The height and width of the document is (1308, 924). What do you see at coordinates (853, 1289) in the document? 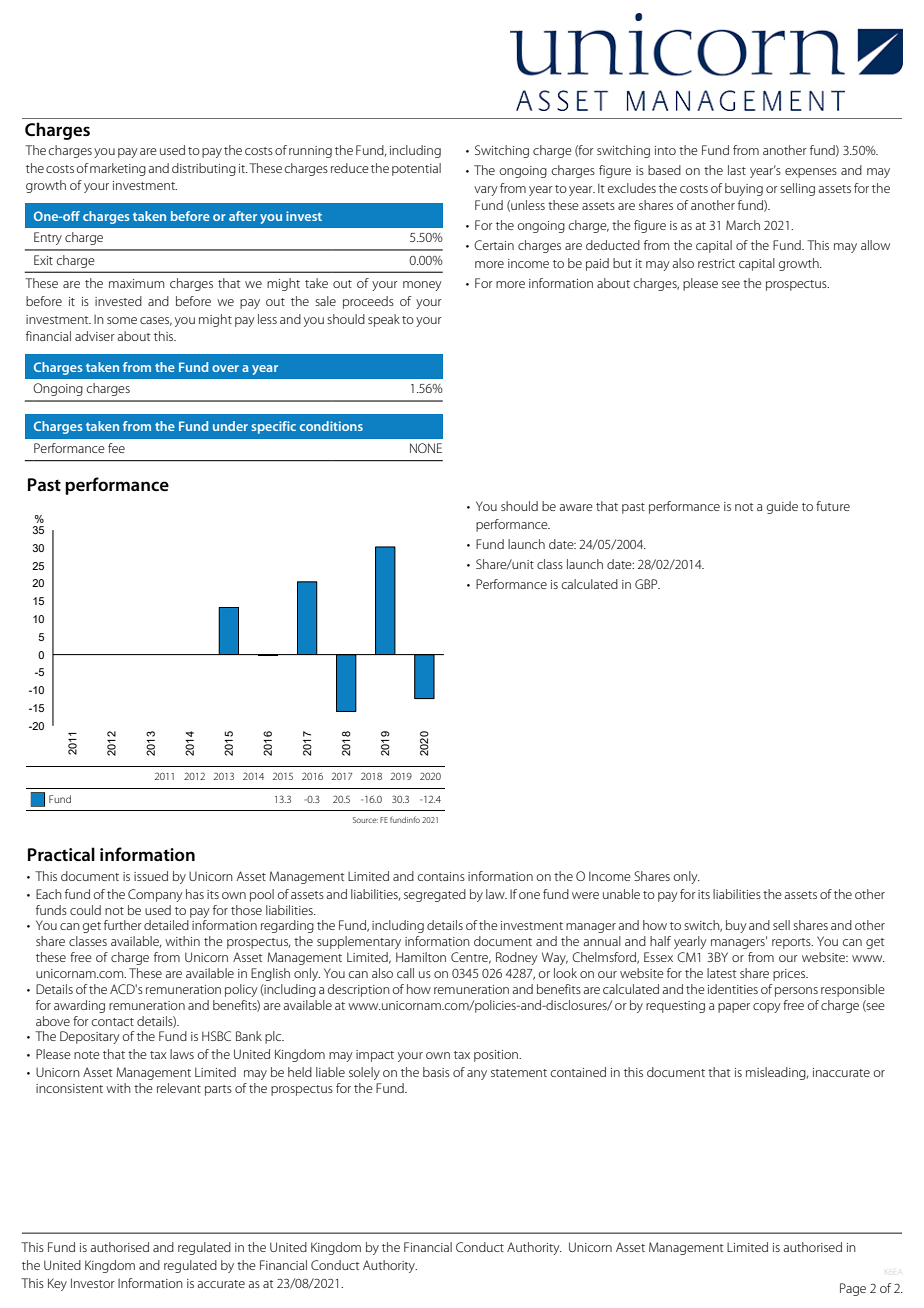
I see `Page` at bounding box center [853, 1289].
